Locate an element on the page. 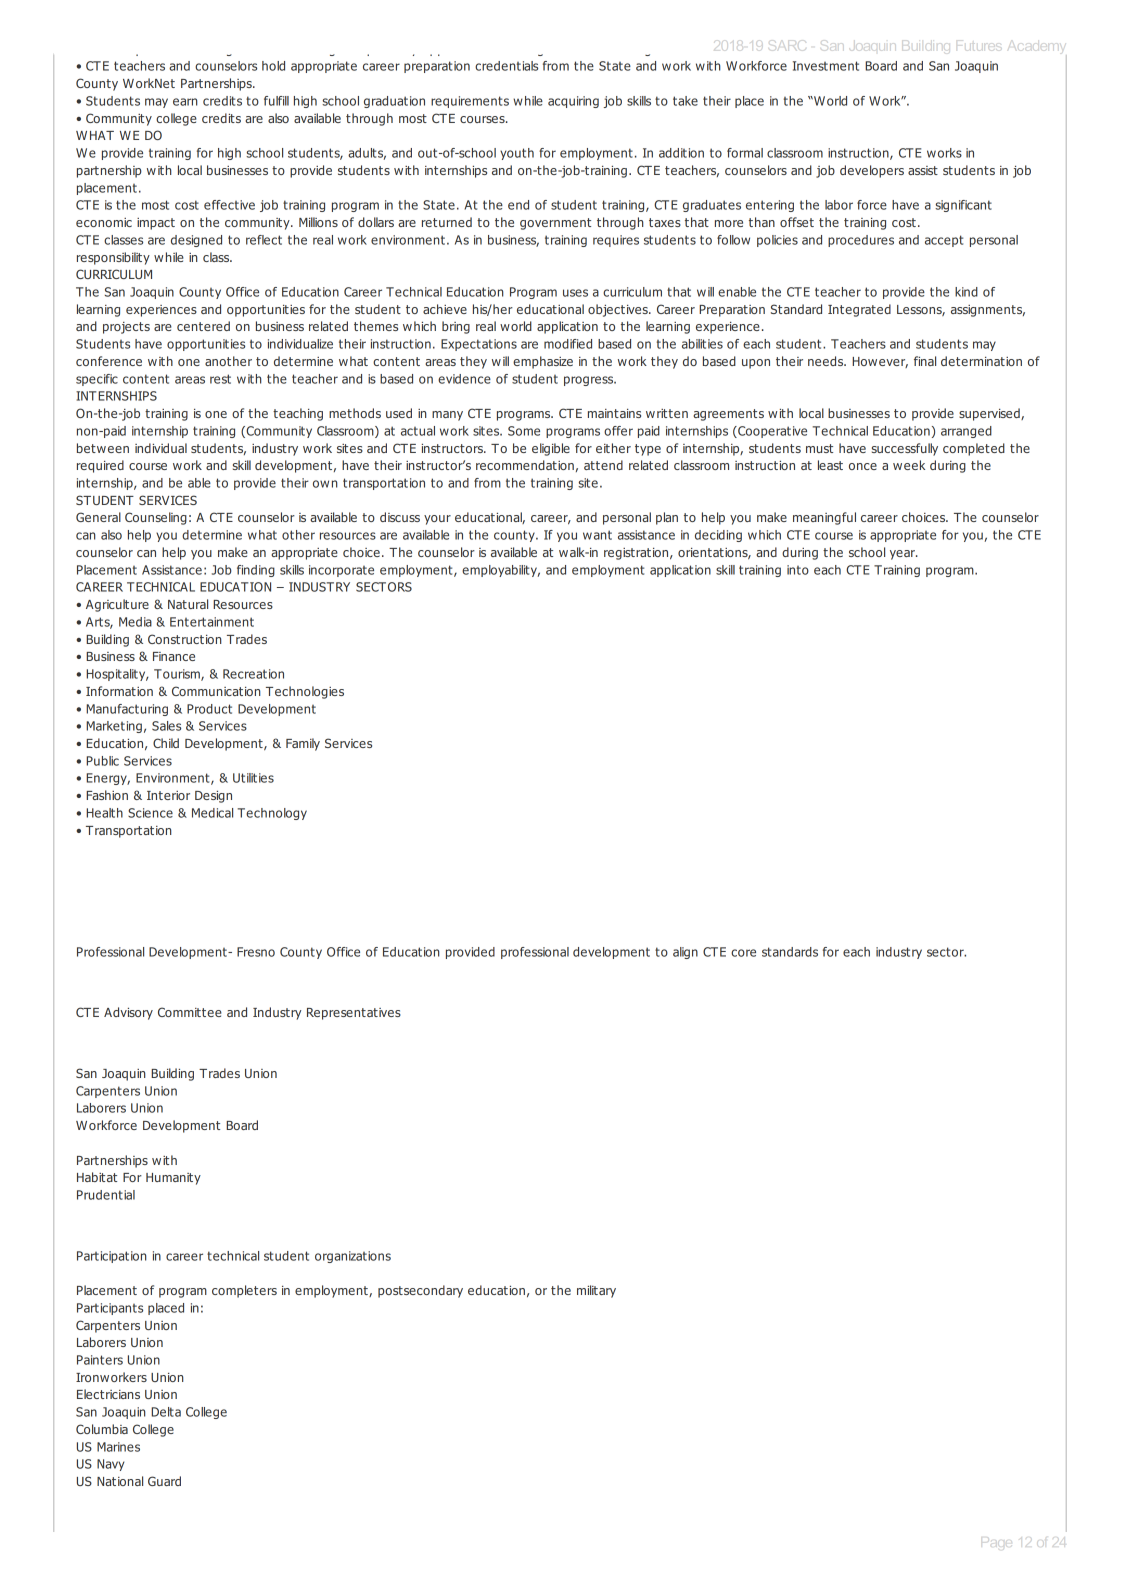 The width and height of the document is (1121, 1587). acquiring is located at coordinates (573, 102).
